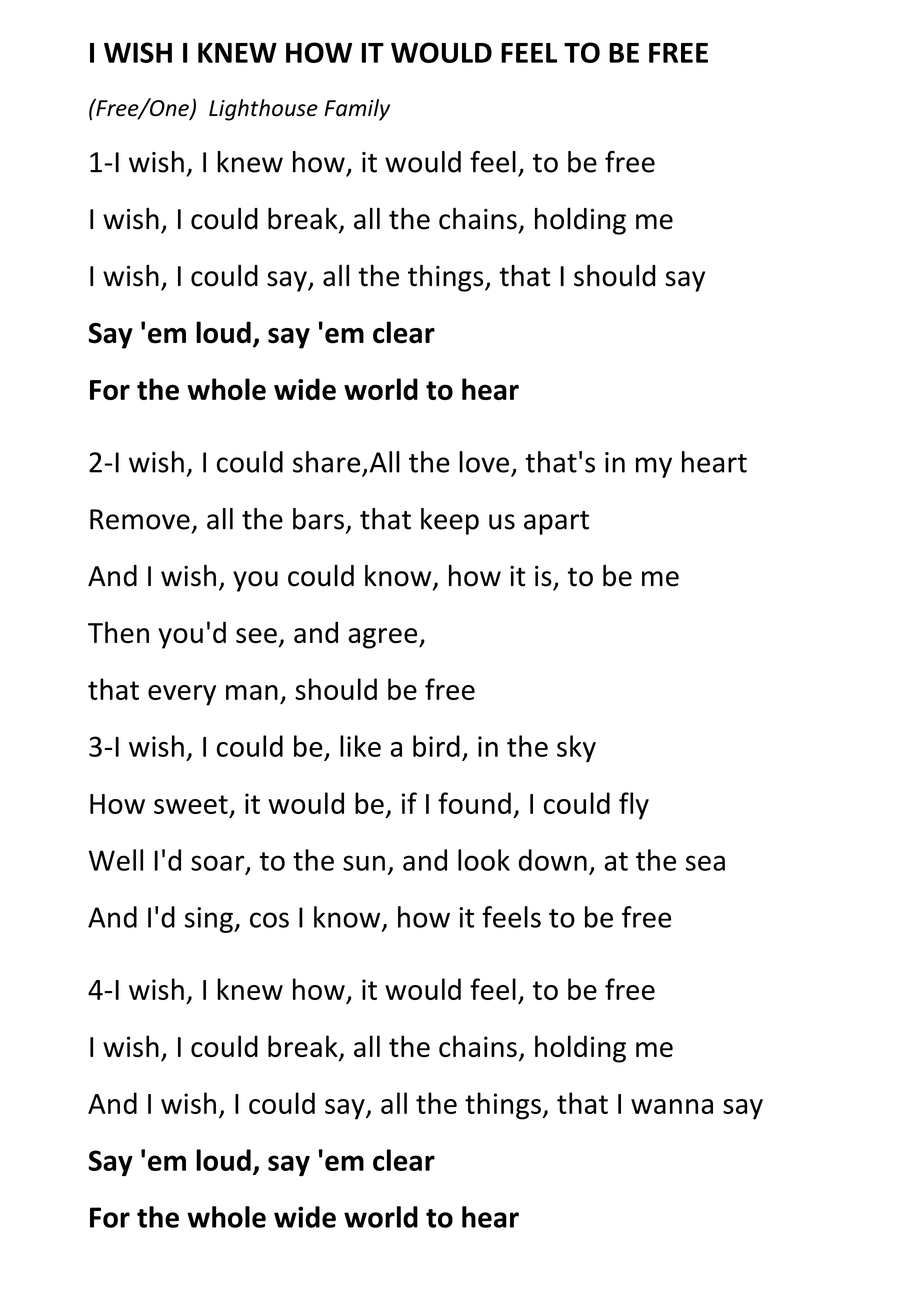 This screenshot has width=924, height=1308. I want to click on Then, so click(118, 632).
